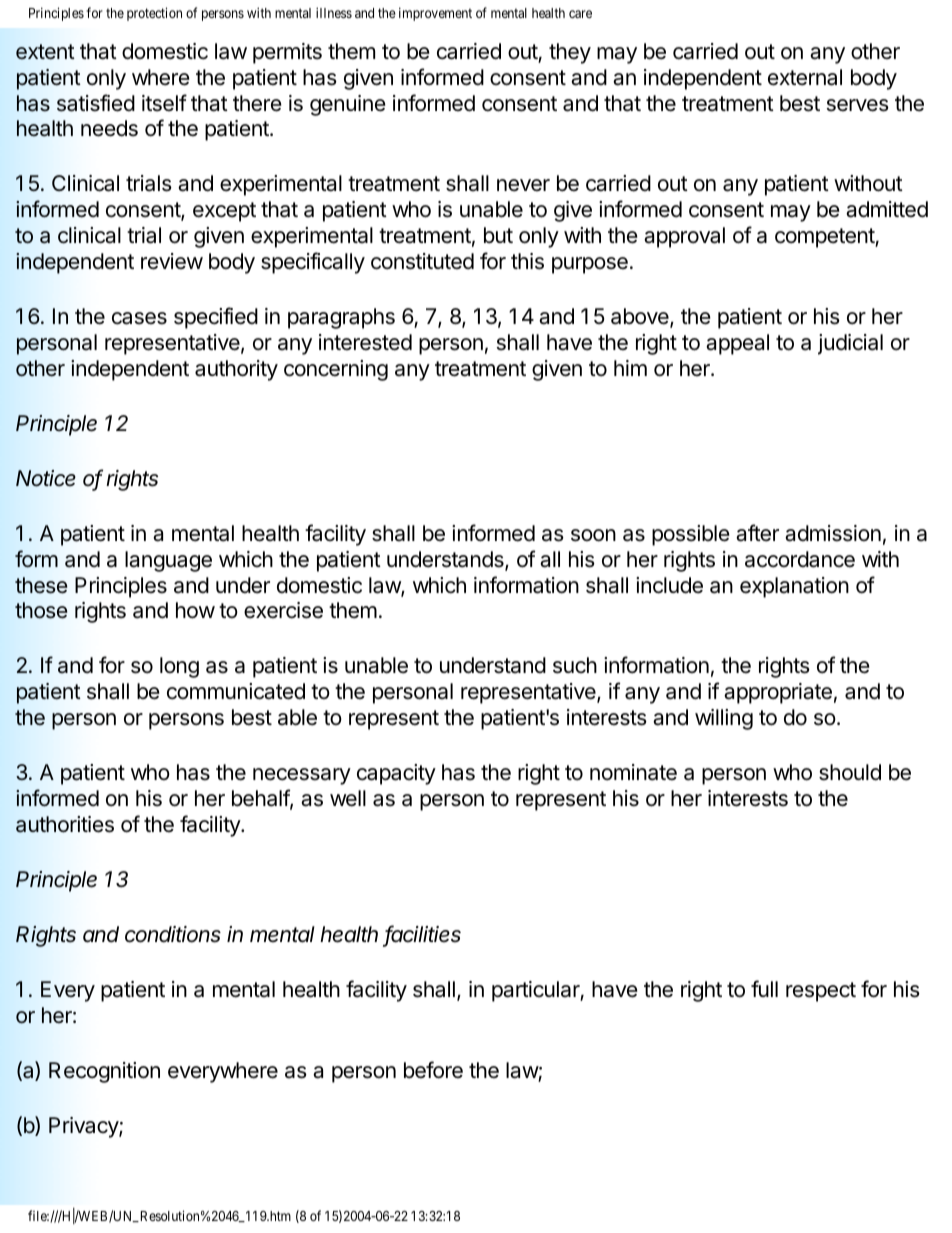 This screenshot has height=1233, width=952. I want to click on accordance, so click(800, 559).
